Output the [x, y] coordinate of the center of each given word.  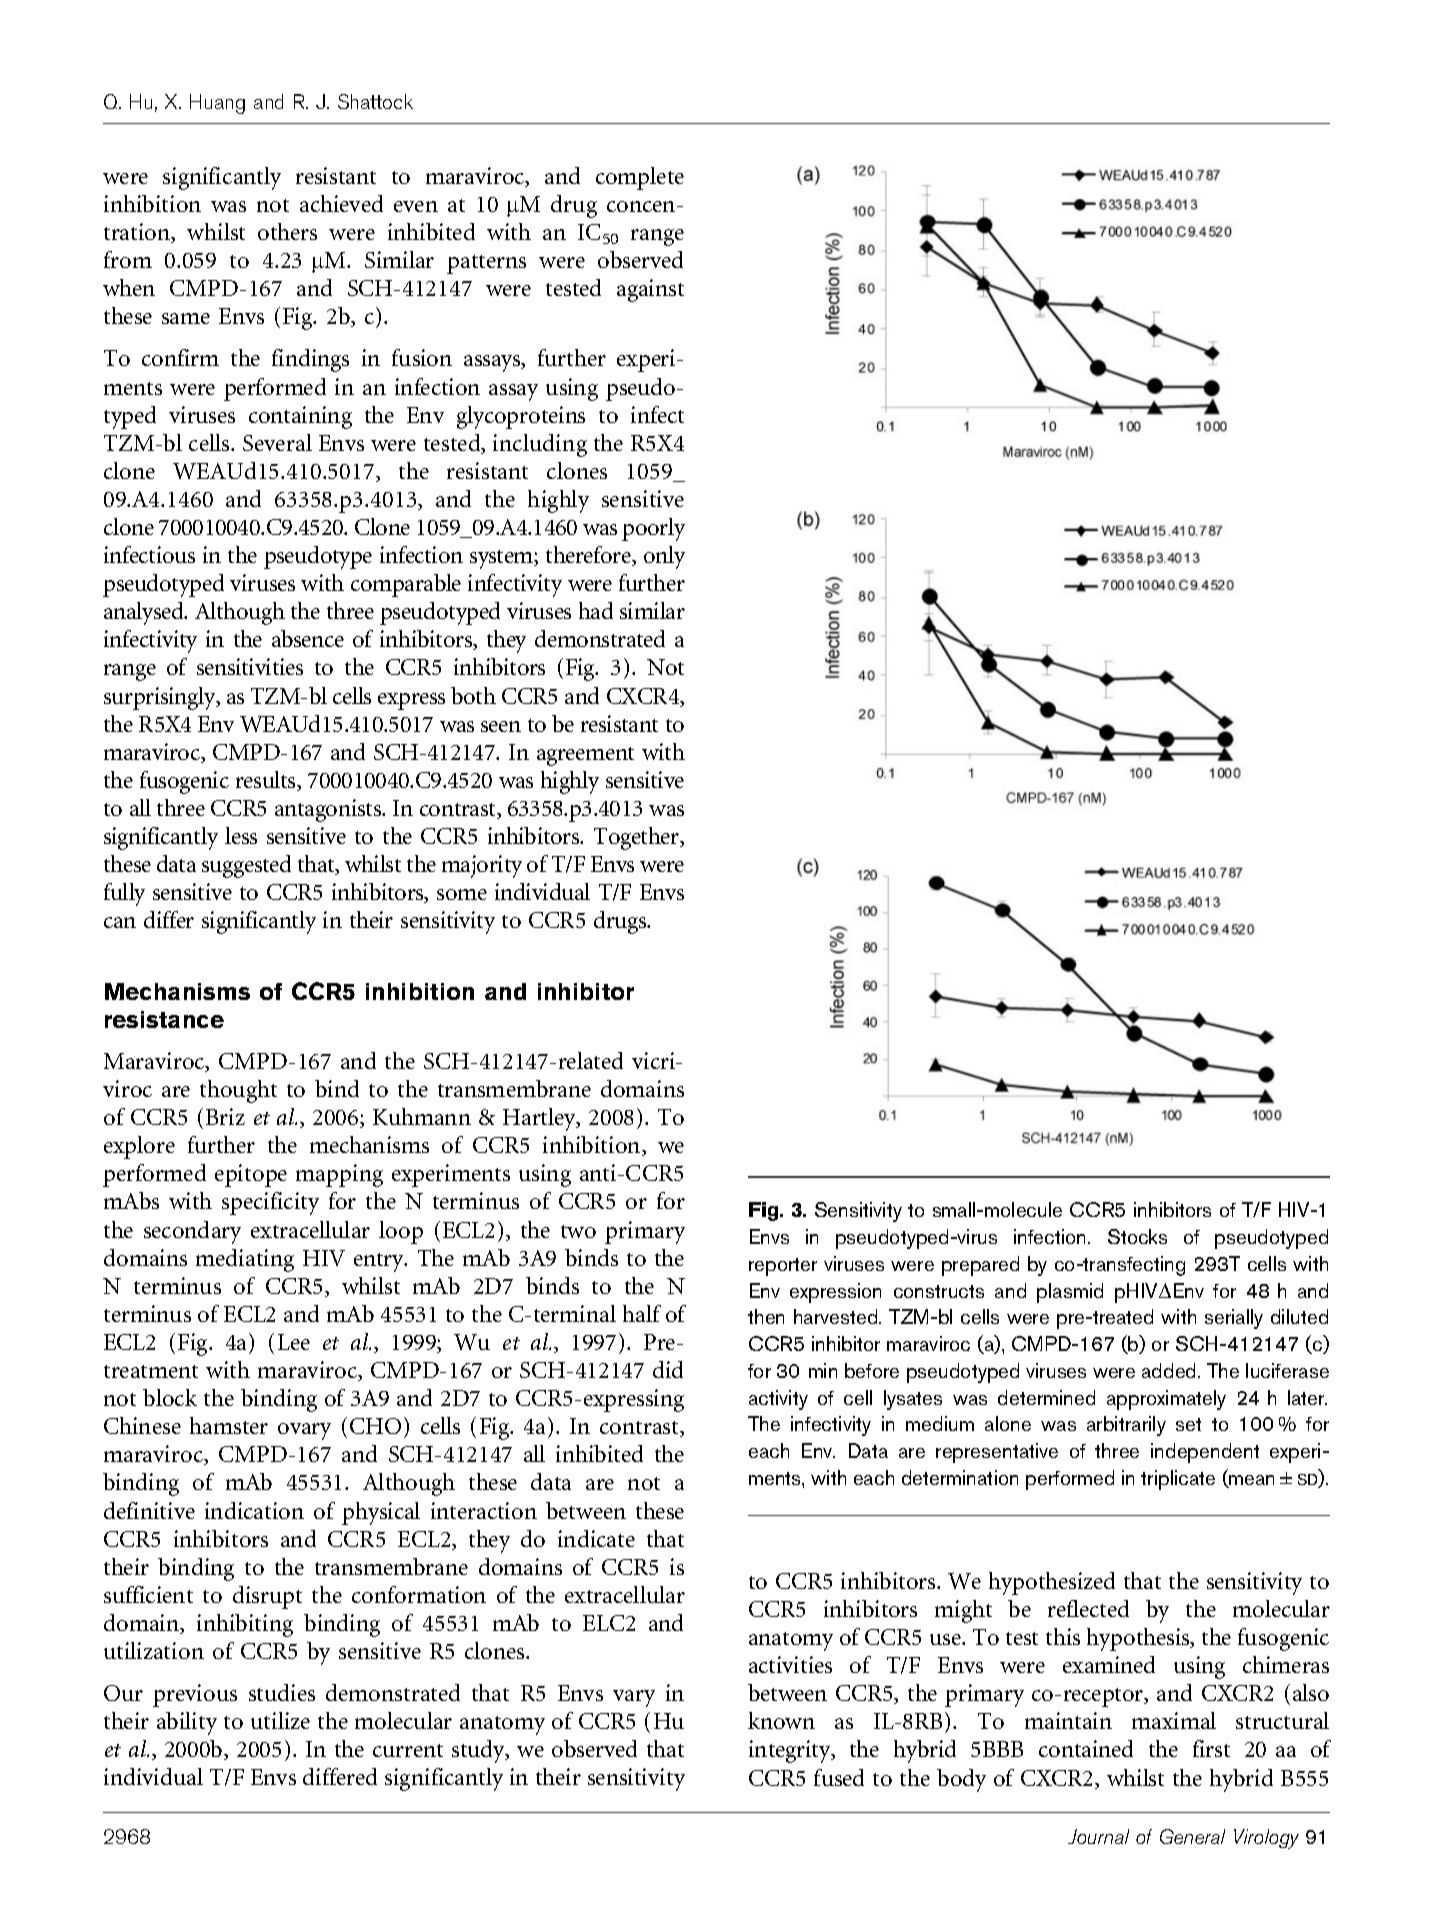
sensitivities [250, 666]
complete [640, 178]
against [650, 290]
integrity [791, 1751]
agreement [585, 756]
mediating [245, 1260]
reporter [783, 1267]
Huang [217, 104]
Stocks [1137, 1236]
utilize [280, 1720]
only [664, 557]
